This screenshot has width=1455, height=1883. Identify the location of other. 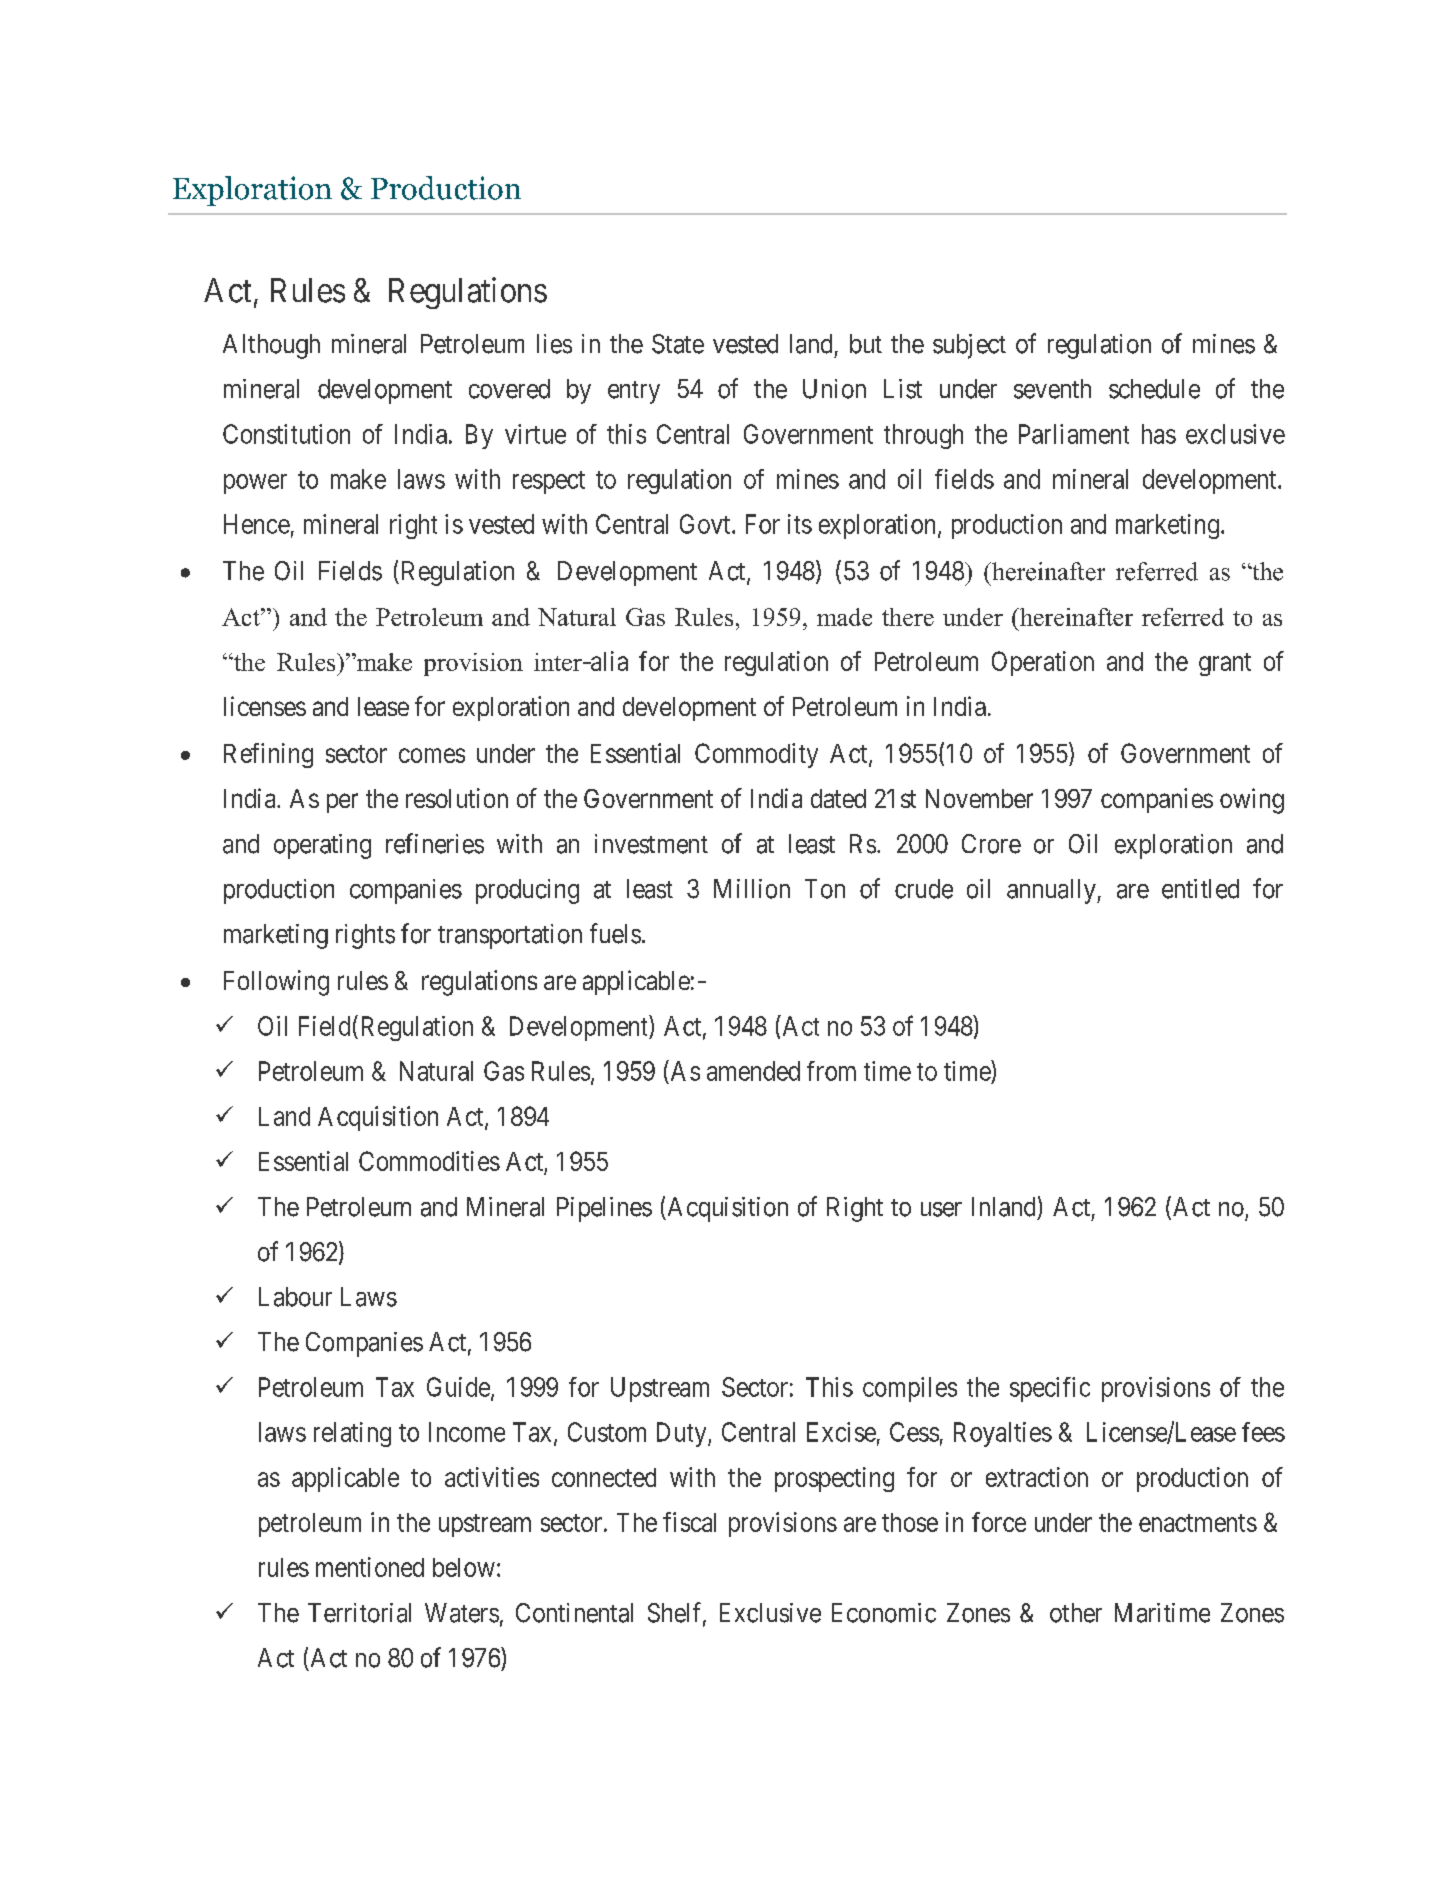
(1076, 1613).
